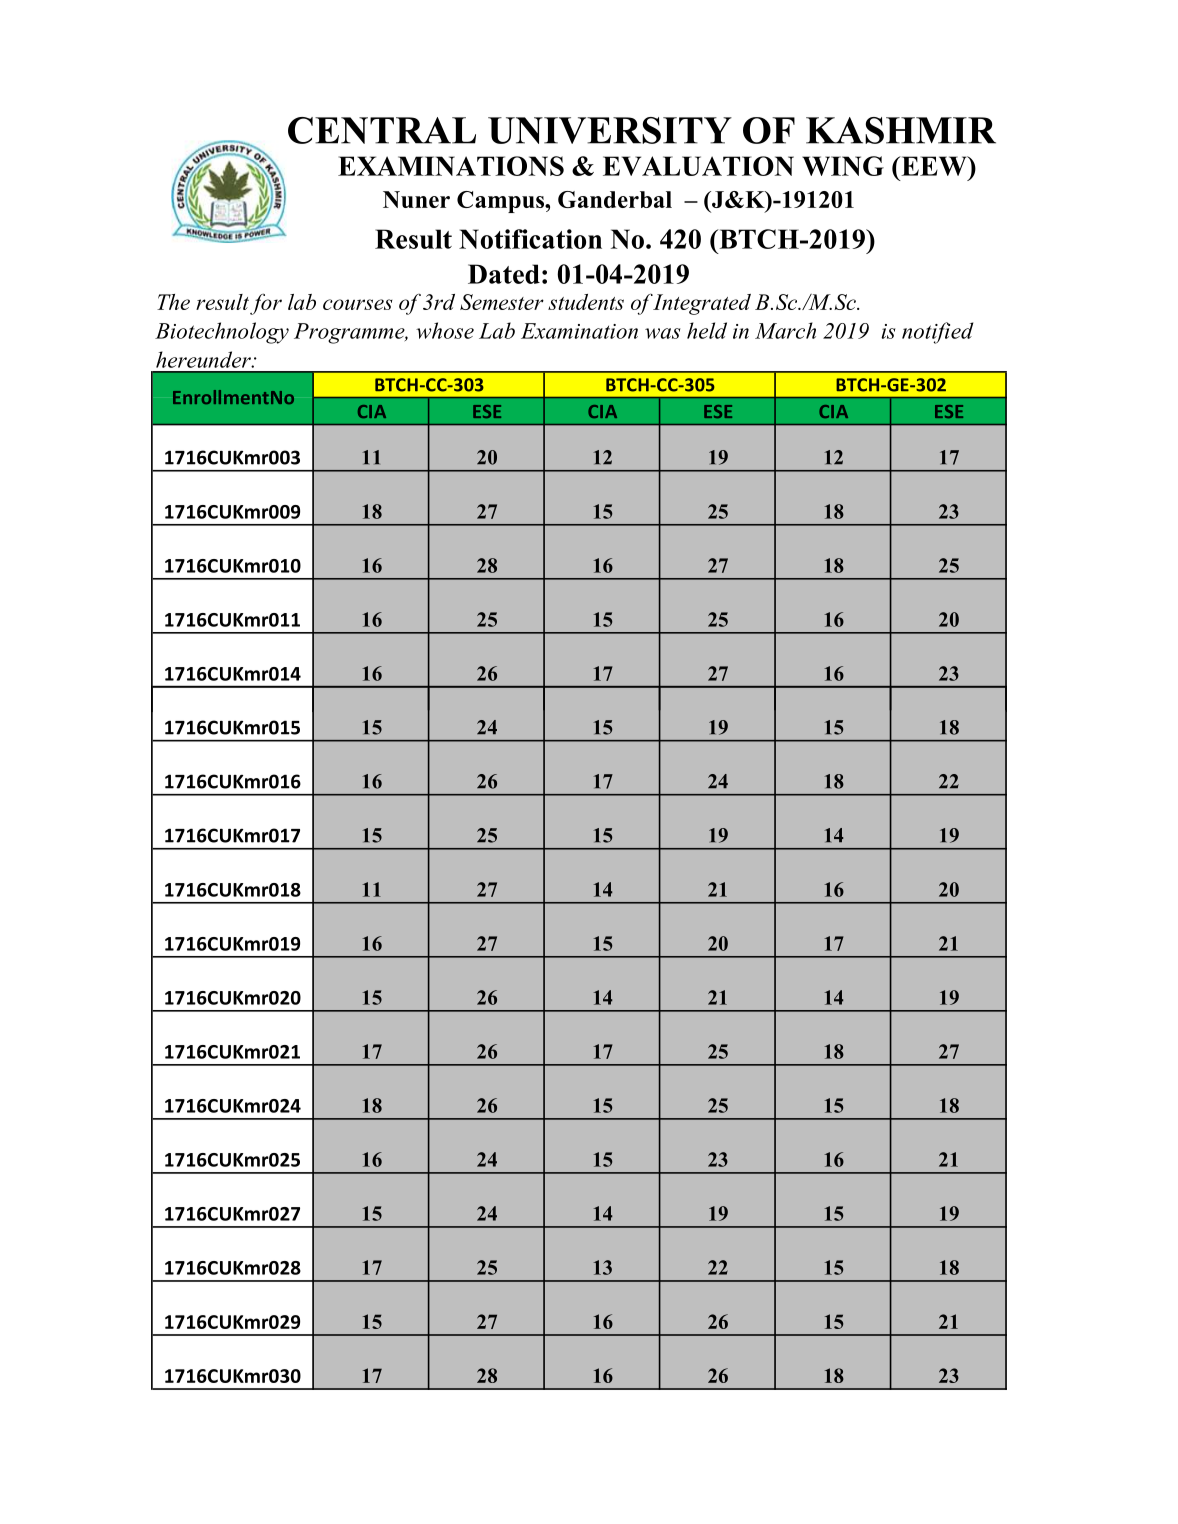 This screenshot has width=1178, height=1524. What do you see at coordinates (901, 130) in the screenshot?
I see `KASHMIR` at bounding box center [901, 130].
